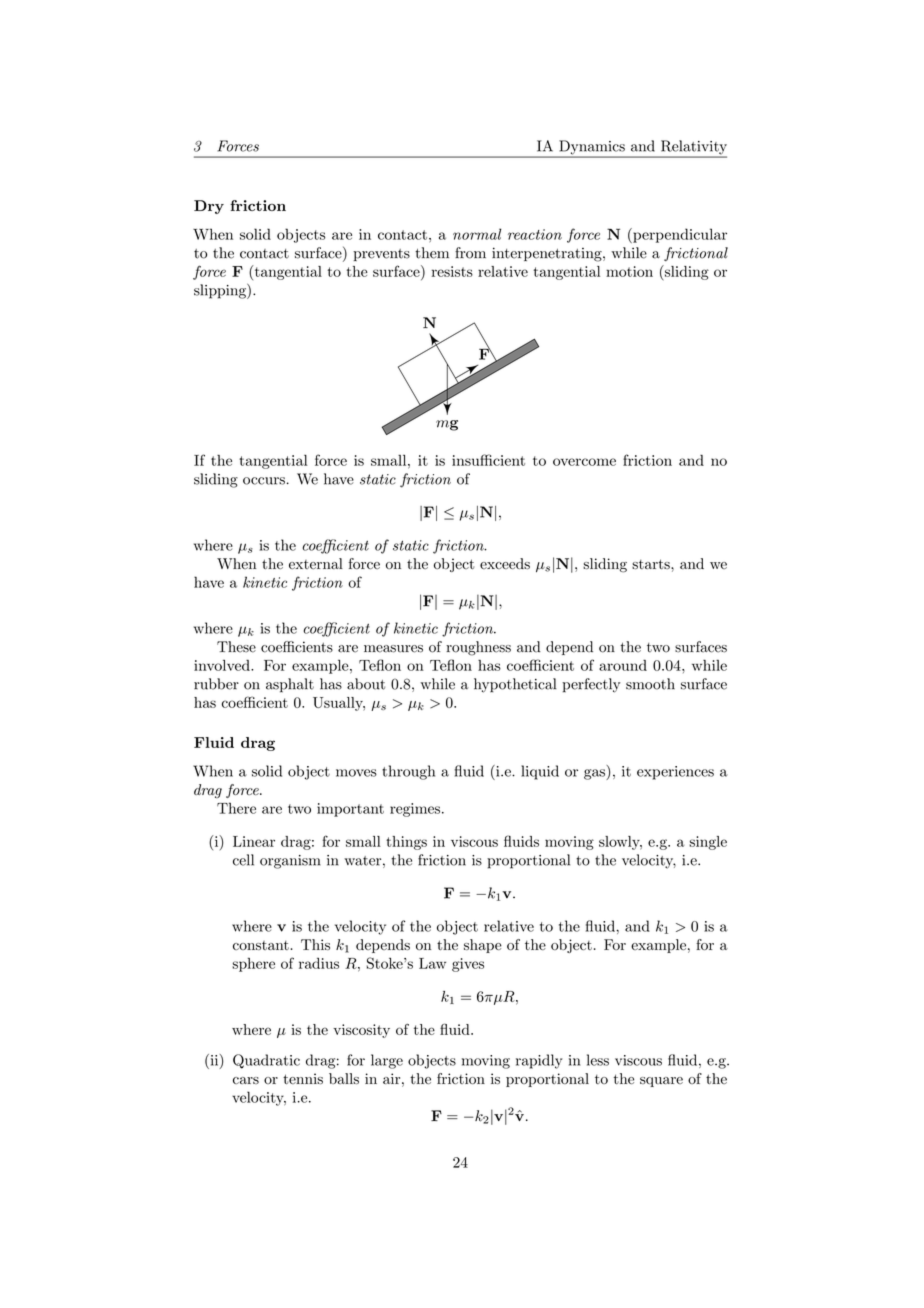  Describe the element at coordinates (652, 564) in the page. I see `starts` at that location.
